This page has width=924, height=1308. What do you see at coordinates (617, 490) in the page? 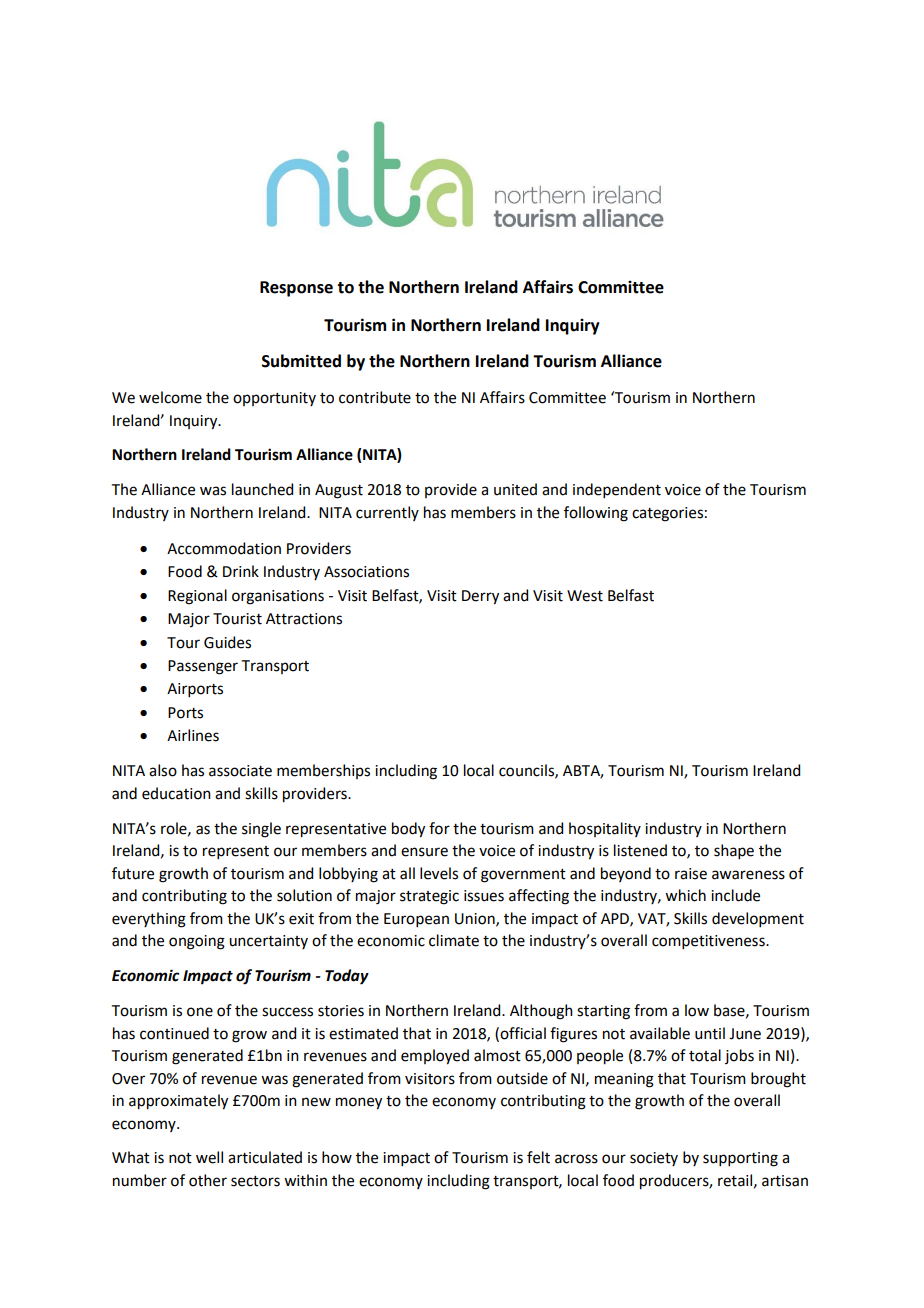
I see `independent` at bounding box center [617, 490].
